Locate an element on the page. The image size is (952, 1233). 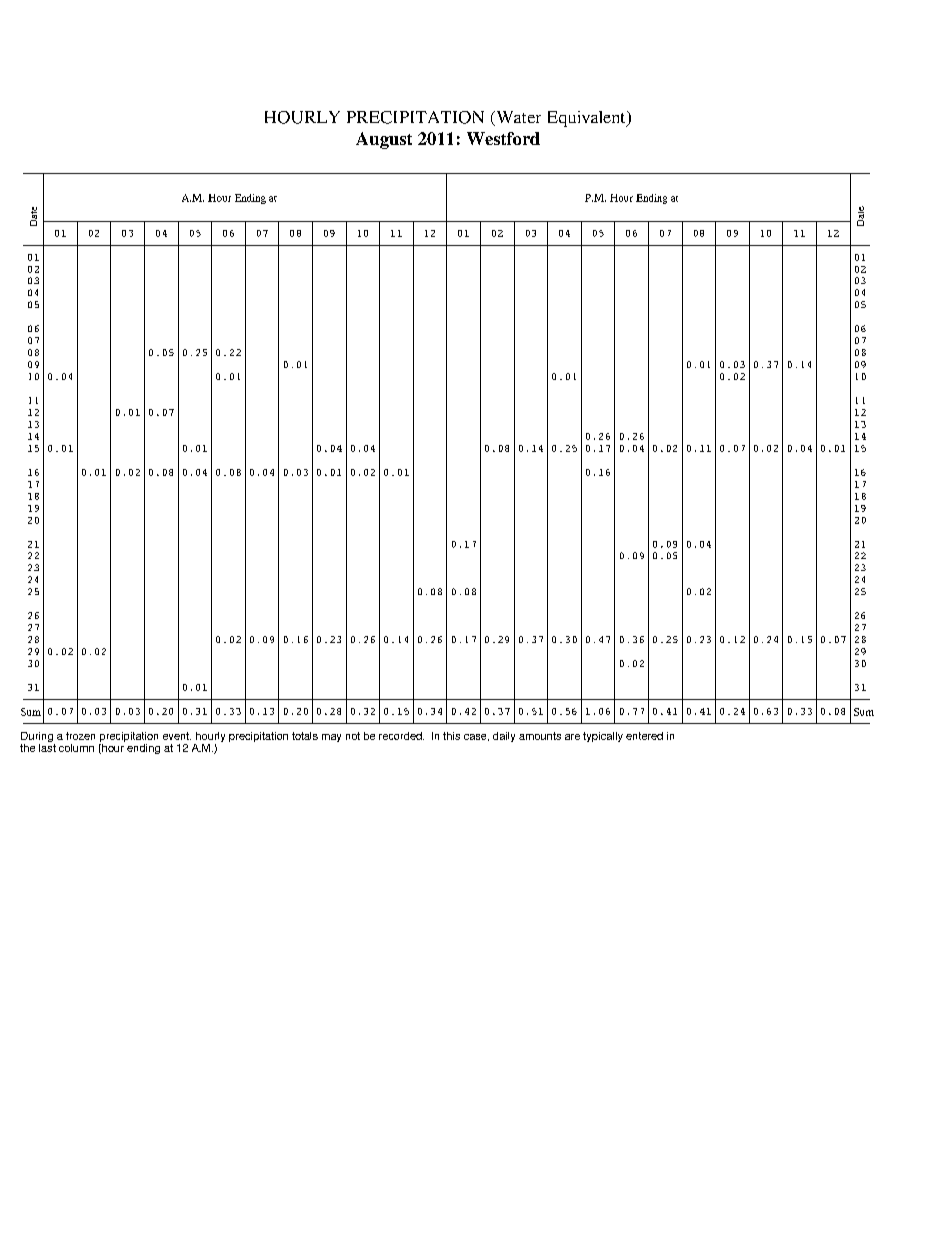
Water is located at coordinates (517, 118).
